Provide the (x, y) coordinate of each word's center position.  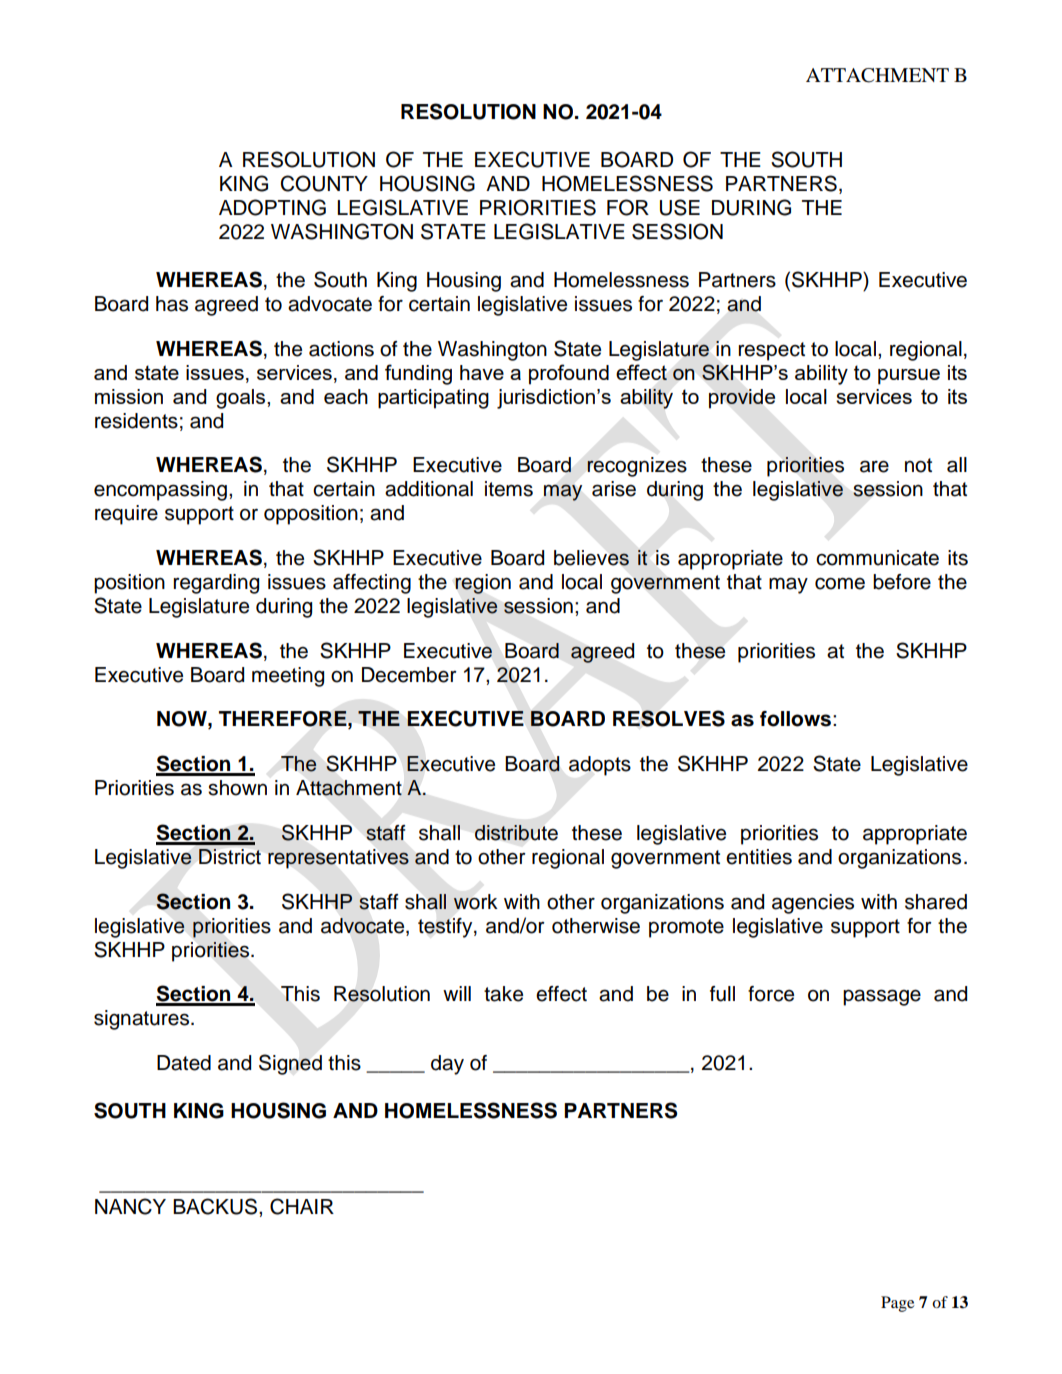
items (509, 489)
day (447, 1065)
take (503, 994)
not (918, 465)
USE (680, 207)
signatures (143, 1020)
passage (882, 997)
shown (237, 788)
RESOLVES (669, 718)
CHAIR (302, 1206)
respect (772, 351)
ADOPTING (272, 207)
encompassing (160, 491)
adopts (600, 766)
